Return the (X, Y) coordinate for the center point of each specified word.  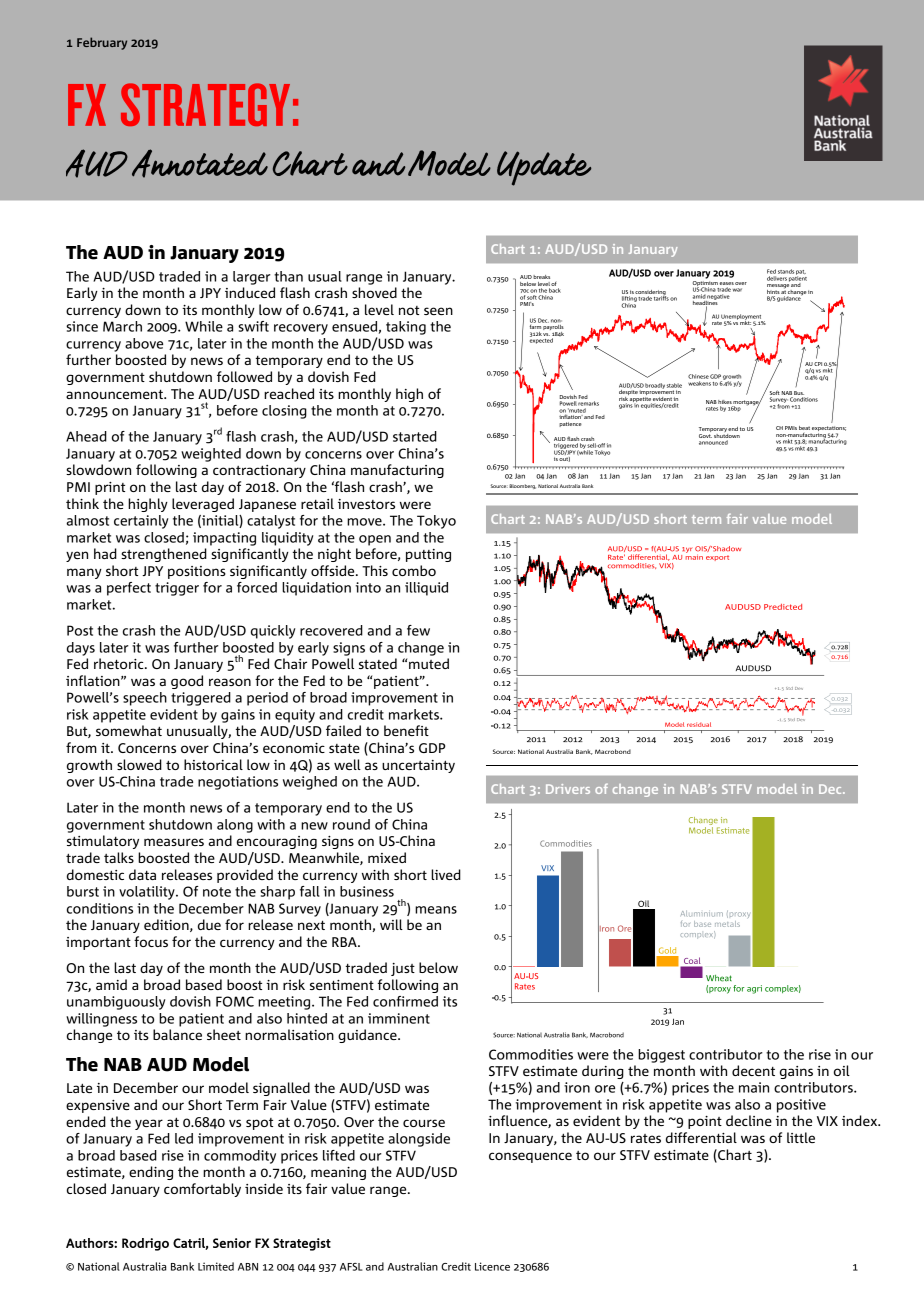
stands (786, 271)
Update (544, 168)
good (187, 682)
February (102, 43)
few (418, 630)
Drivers (568, 789)
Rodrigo (145, 1244)
